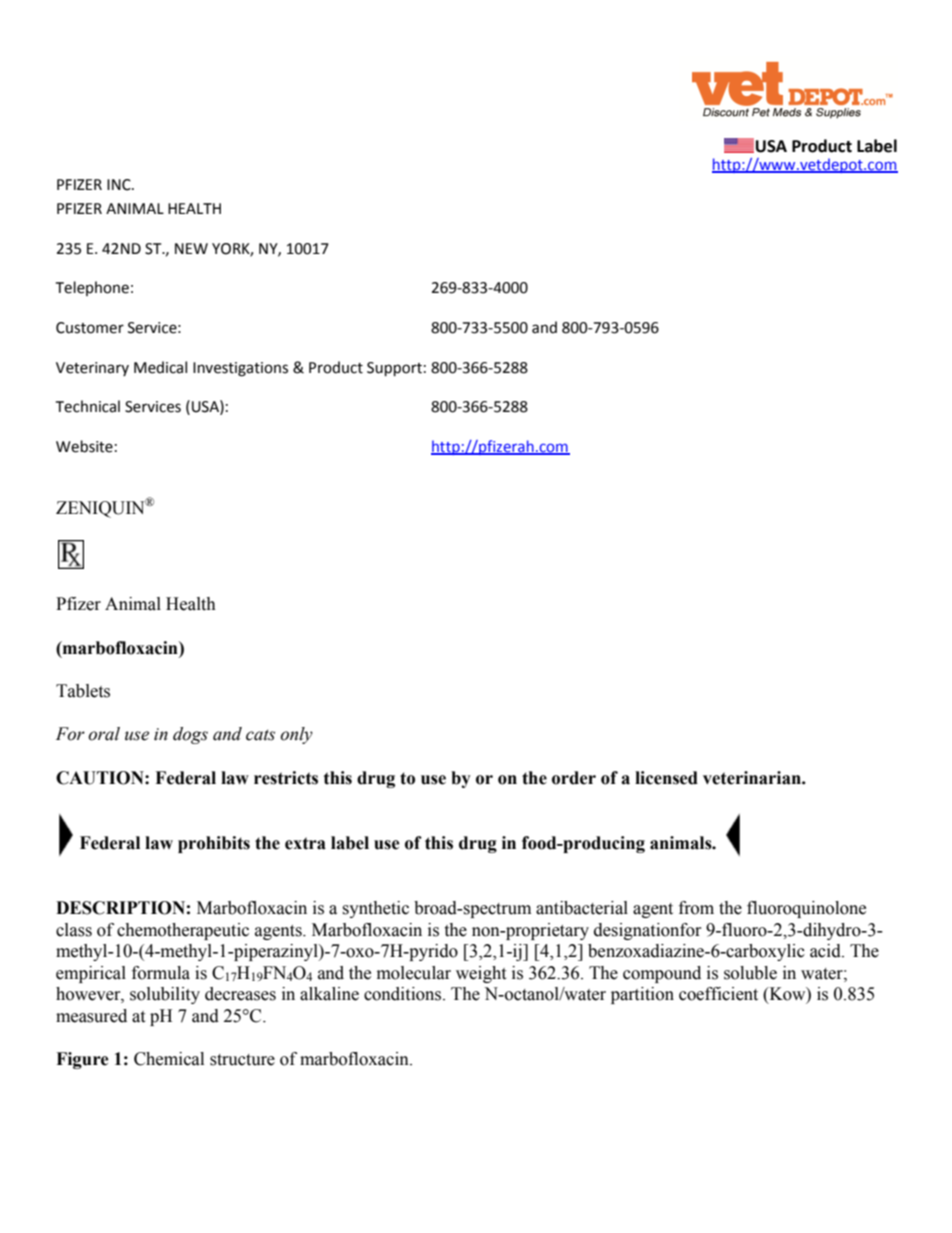 The height and width of the screenshot is (1233, 952). Describe the element at coordinates (191, 248) in the screenshot. I see `NEW` at that location.
